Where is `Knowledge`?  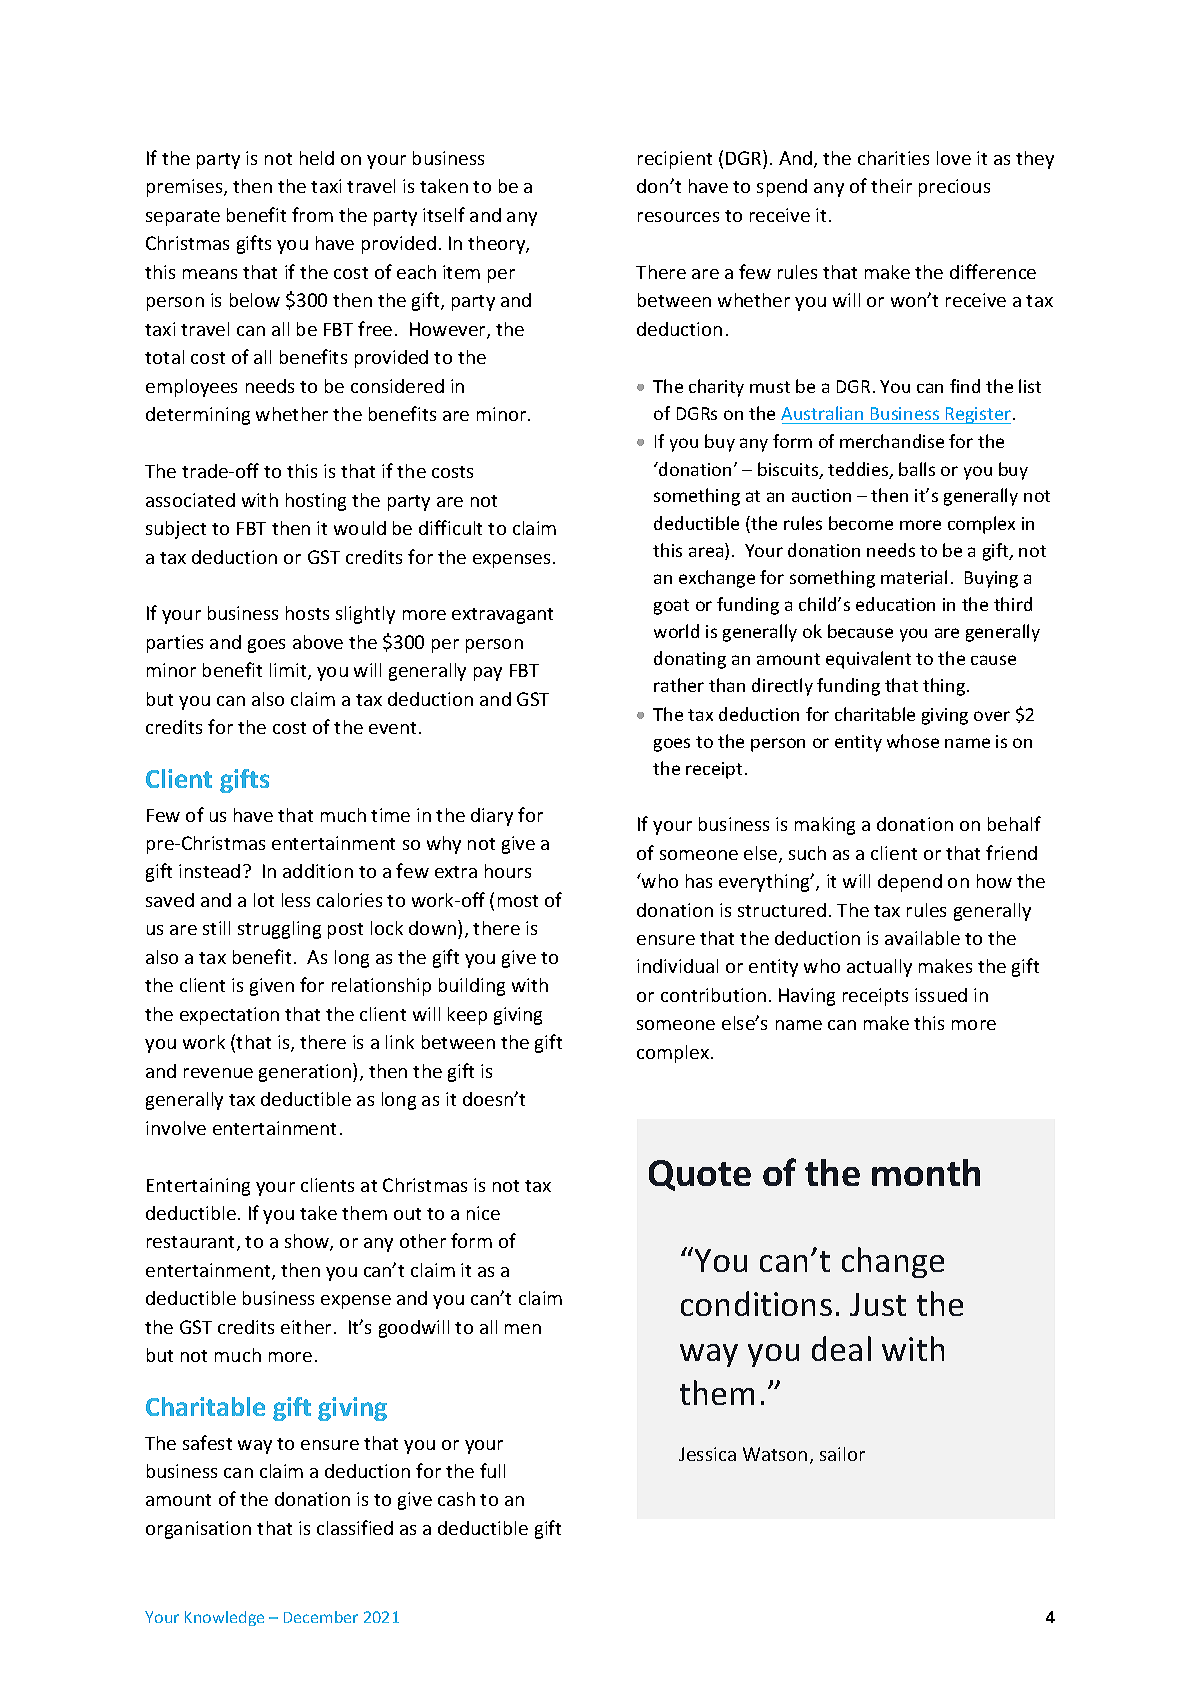 Knowledge is located at coordinates (224, 1618).
